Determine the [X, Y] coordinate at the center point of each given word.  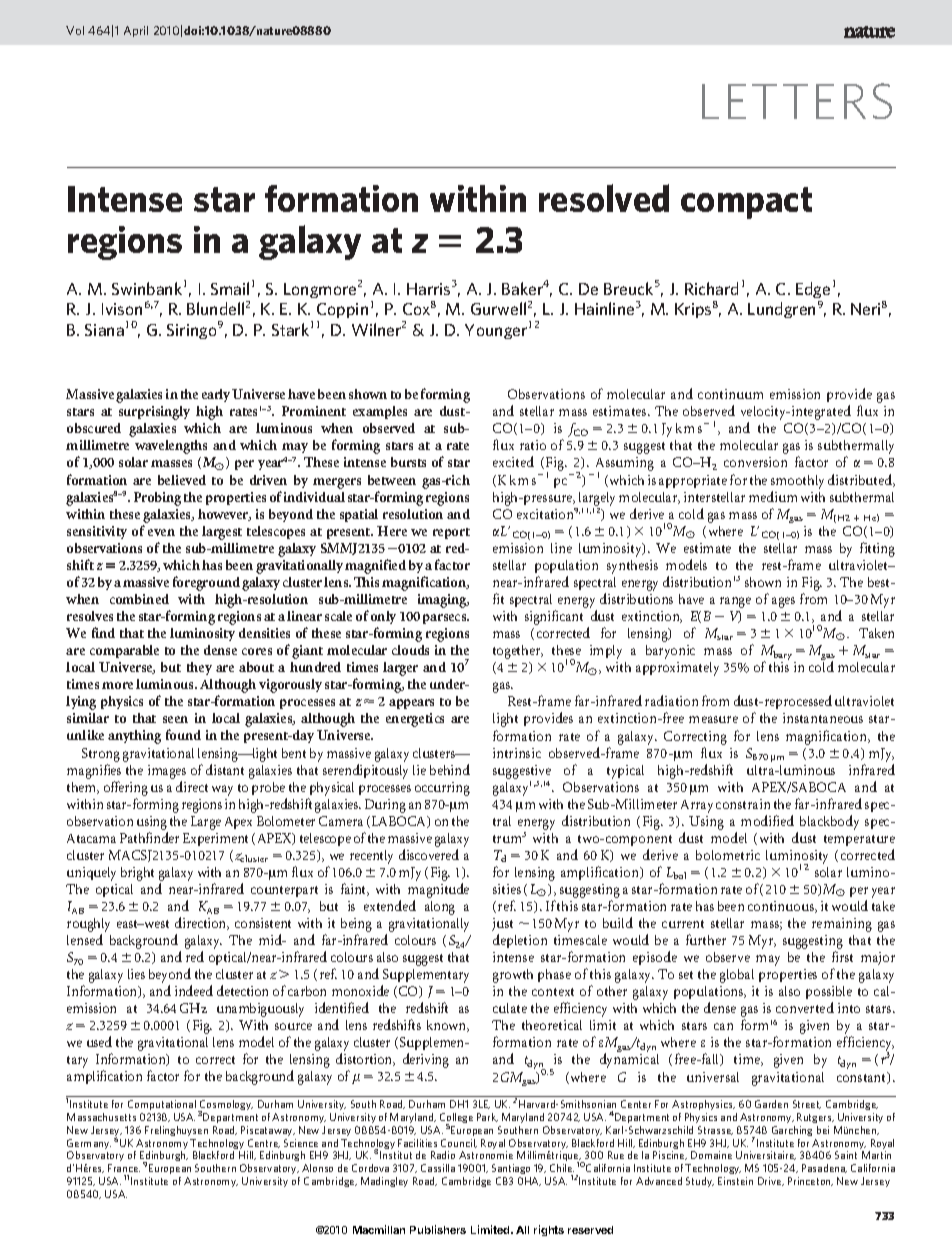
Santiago [511, 1169]
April [136, 31]
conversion [755, 462]
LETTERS [797, 101]
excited [513, 461]
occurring [442, 789]
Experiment [215, 839]
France [124, 1168]
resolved [604, 198]
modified [767, 820]
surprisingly [154, 413]
